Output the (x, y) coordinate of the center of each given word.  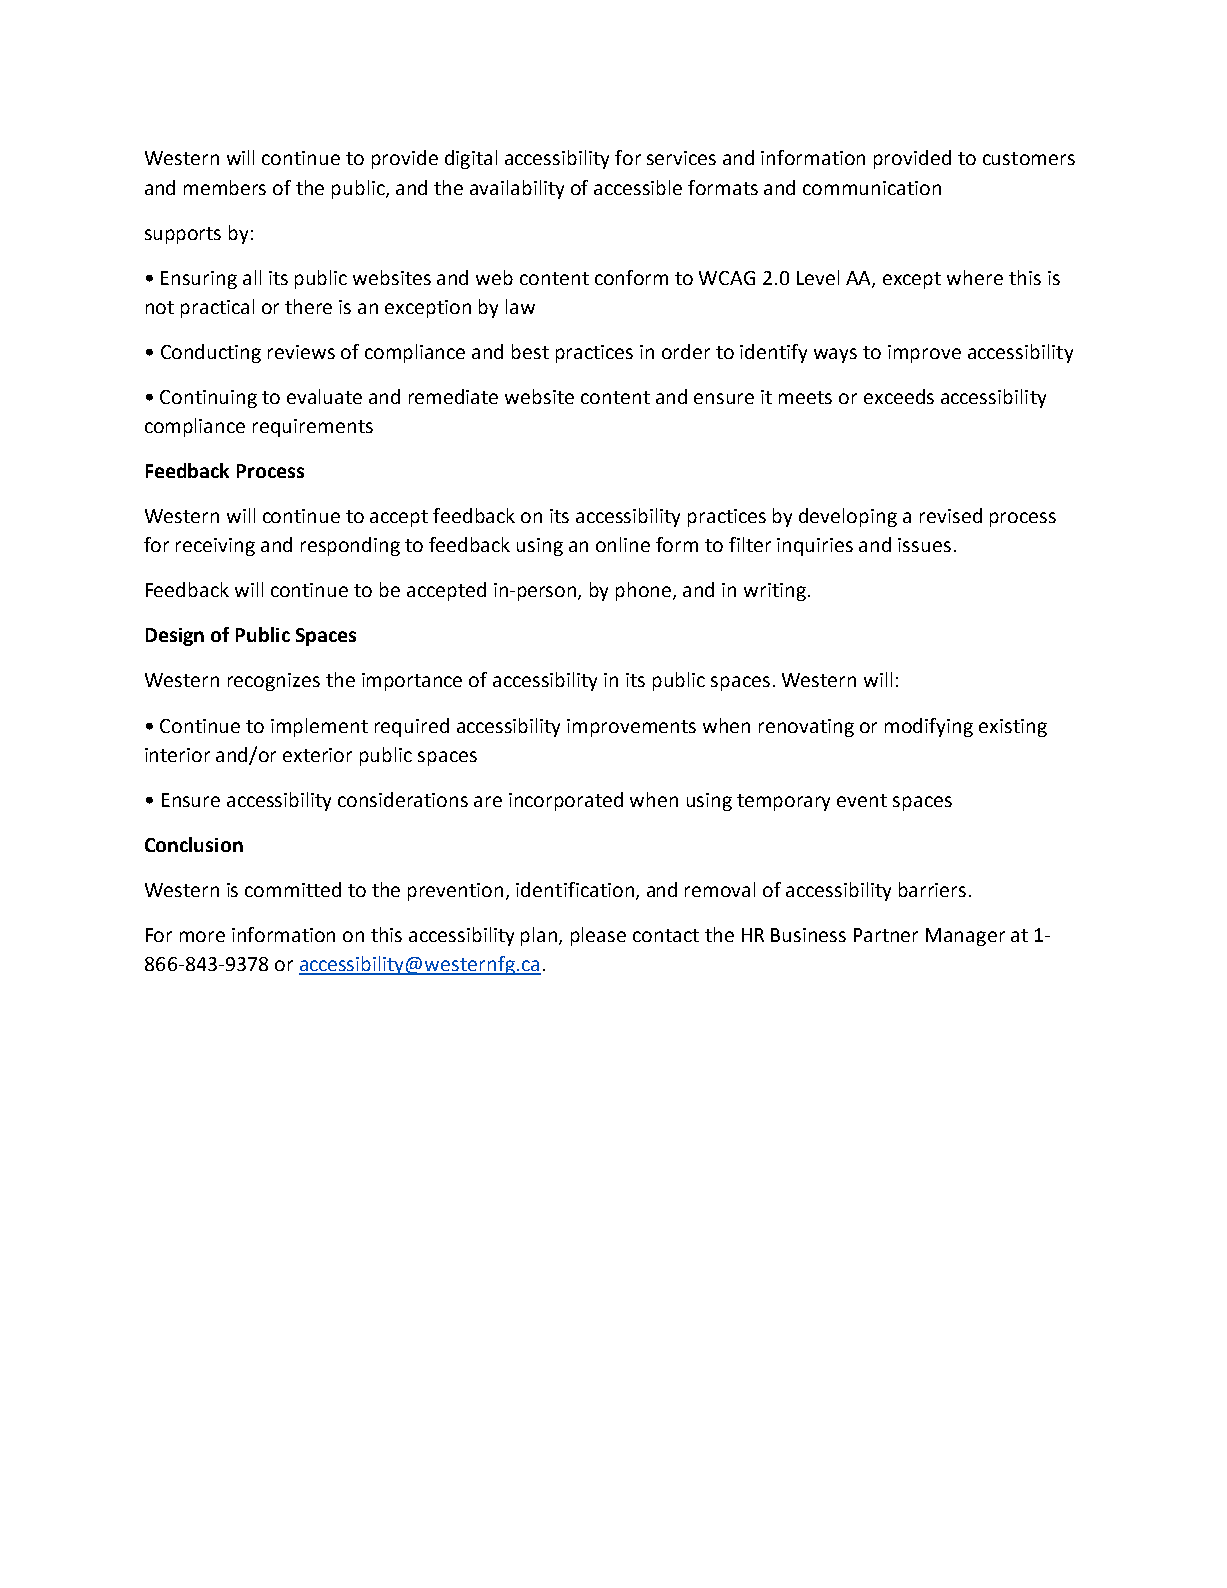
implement (319, 727)
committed (293, 889)
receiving (215, 547)
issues (924, 545)
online (623, 544)
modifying (929, 727)
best (530, 351)
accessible (638, 187)
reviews (301, 352)
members (225, 187)
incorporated (566, 801)
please (598, 936)
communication (872, 188)
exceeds (899, 396)
